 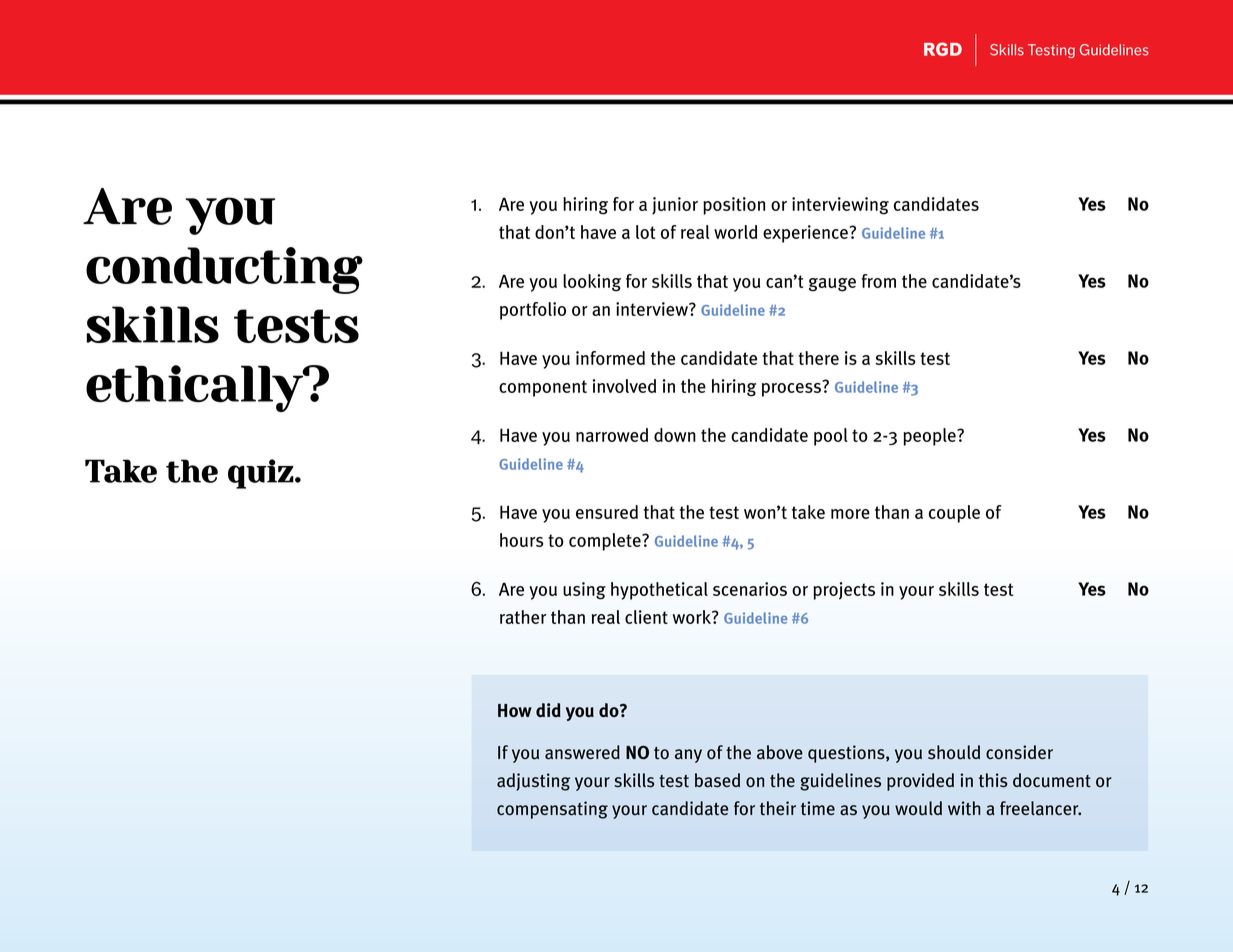 What do you see at coordinates (523, 617) in the screenshot?
I see `rather` at bounding box center [523, 617].
